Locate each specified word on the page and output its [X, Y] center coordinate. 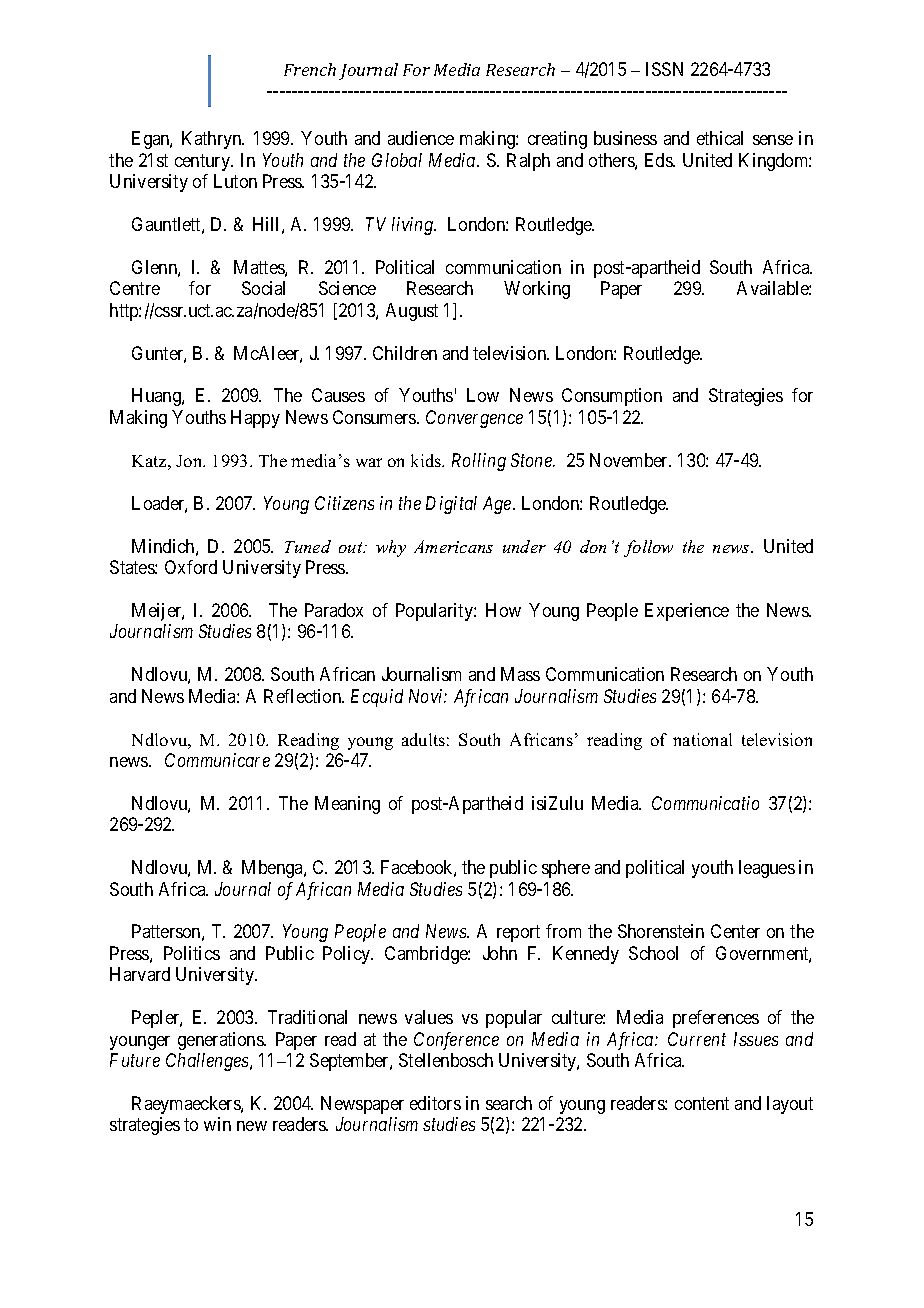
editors [435, 1103]
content [702, 1103]
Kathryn [213, 140]
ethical [720, 138]
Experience [687, 612]
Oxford [191, 567]
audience [421, 138]
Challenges [208, 1062]
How [503, 610]
